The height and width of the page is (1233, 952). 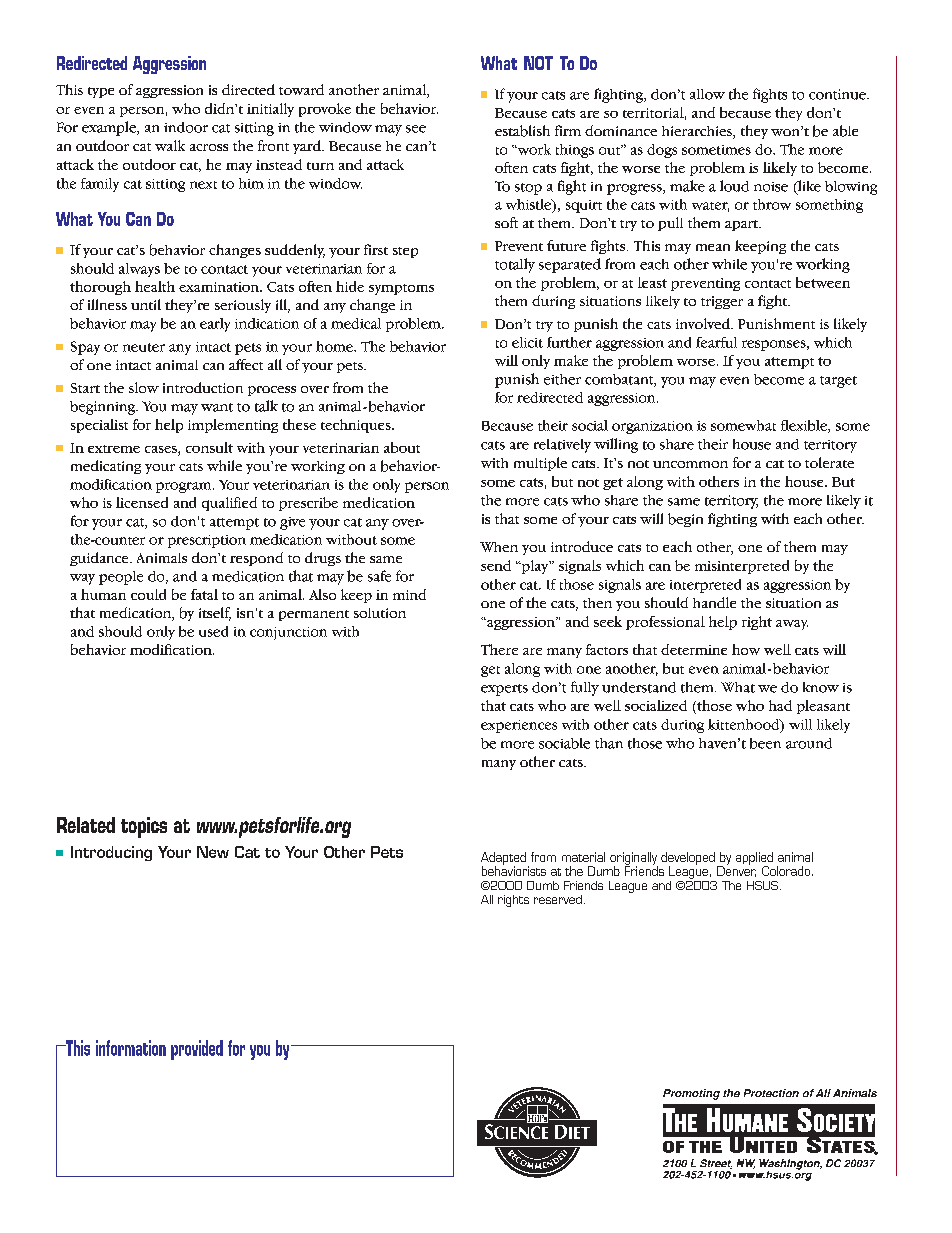 I want to click on provided, so click(x=197, y=1050).
